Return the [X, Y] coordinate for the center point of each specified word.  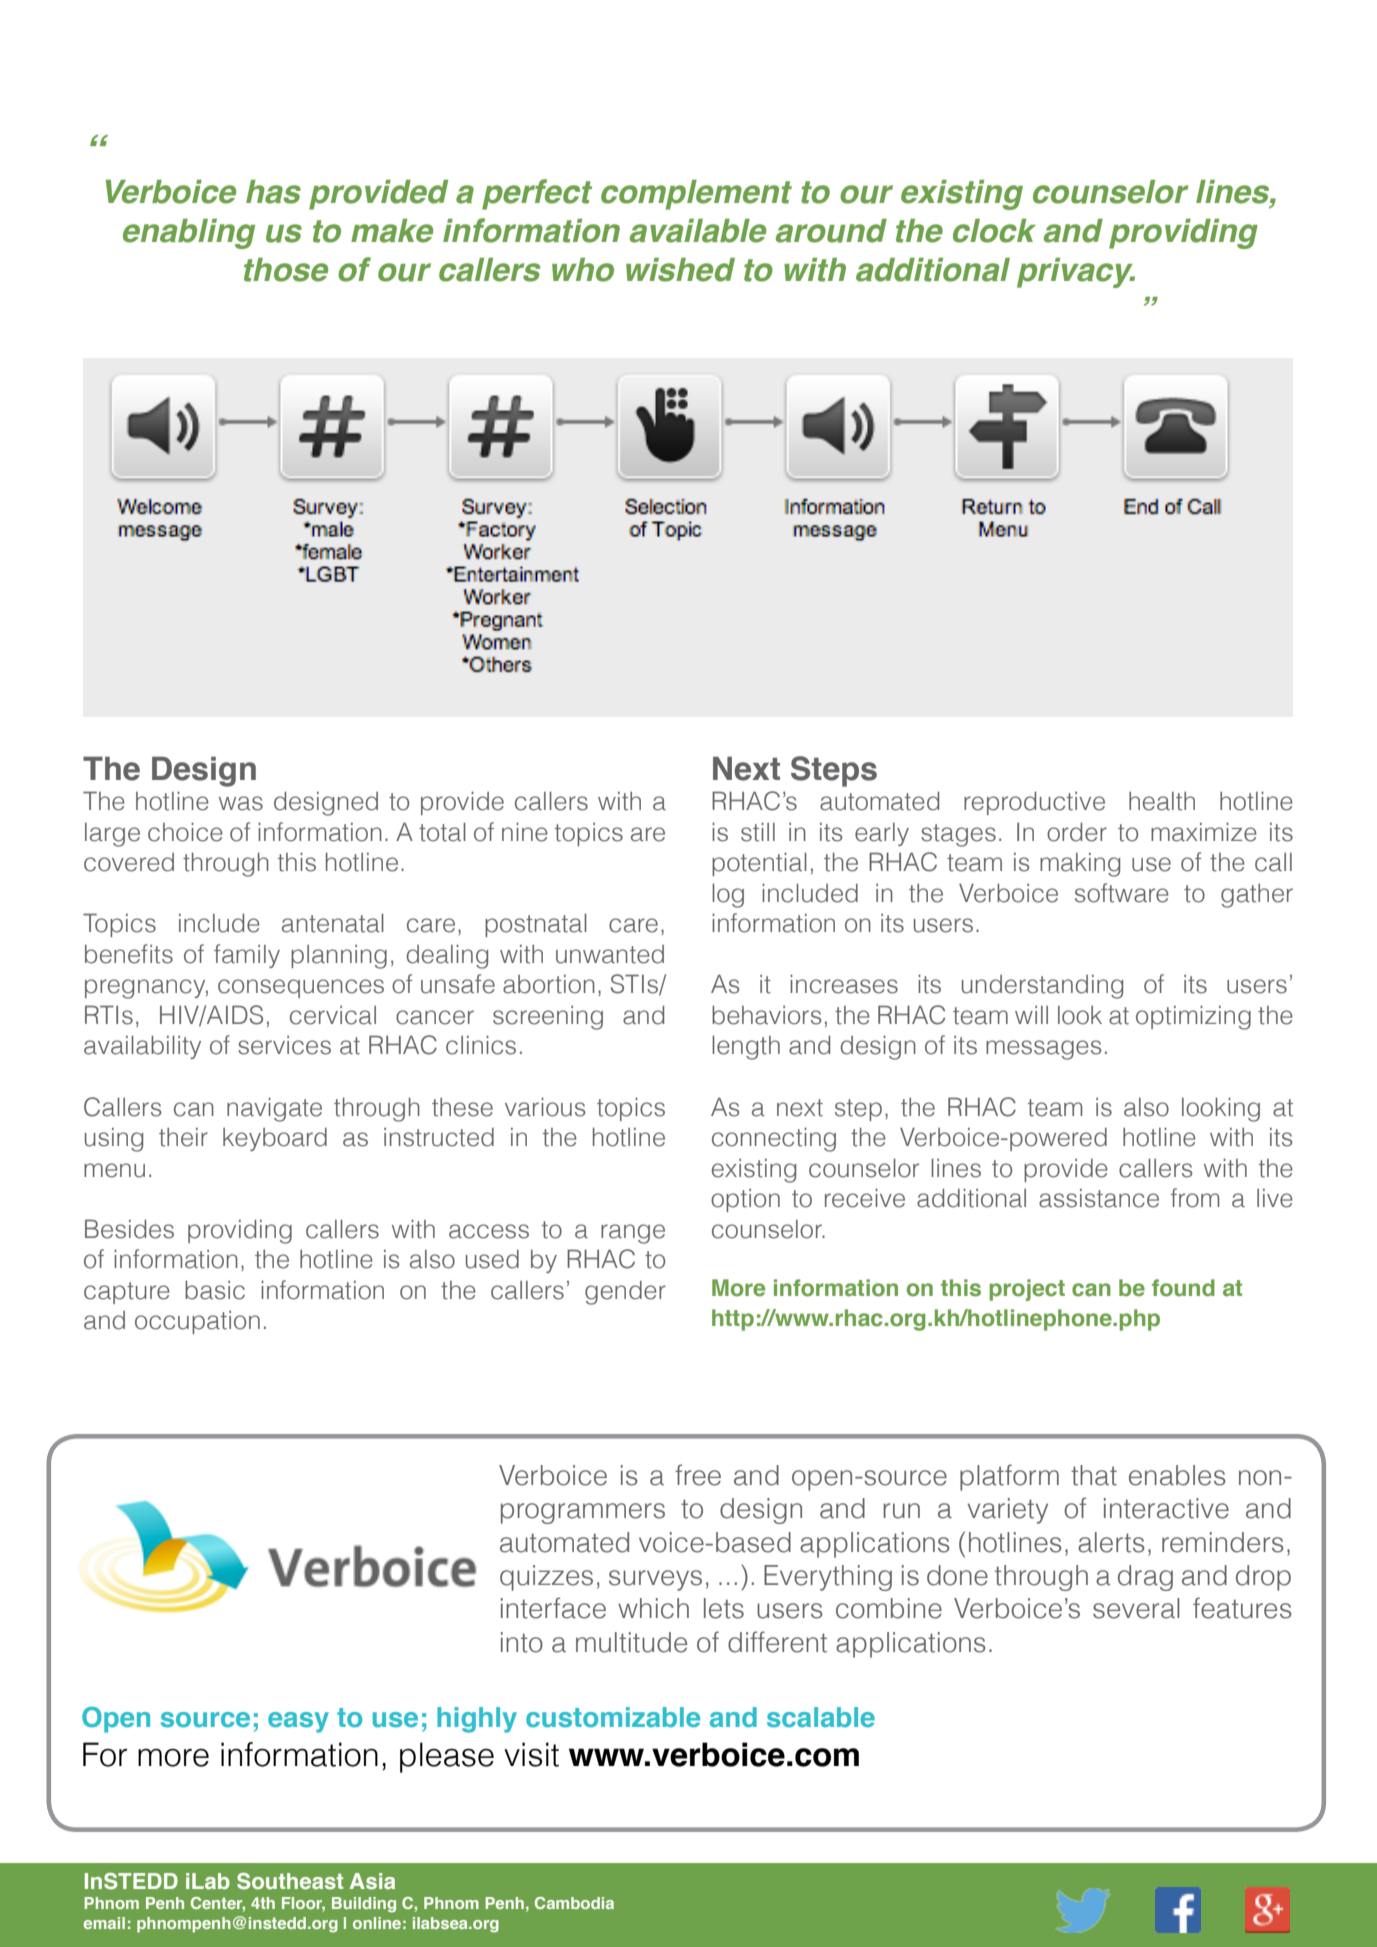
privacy [1076, 273]
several [1136, 1608]
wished [680, 270]
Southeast [290, 1881]
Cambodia [574, 1903]
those [286, 270]
